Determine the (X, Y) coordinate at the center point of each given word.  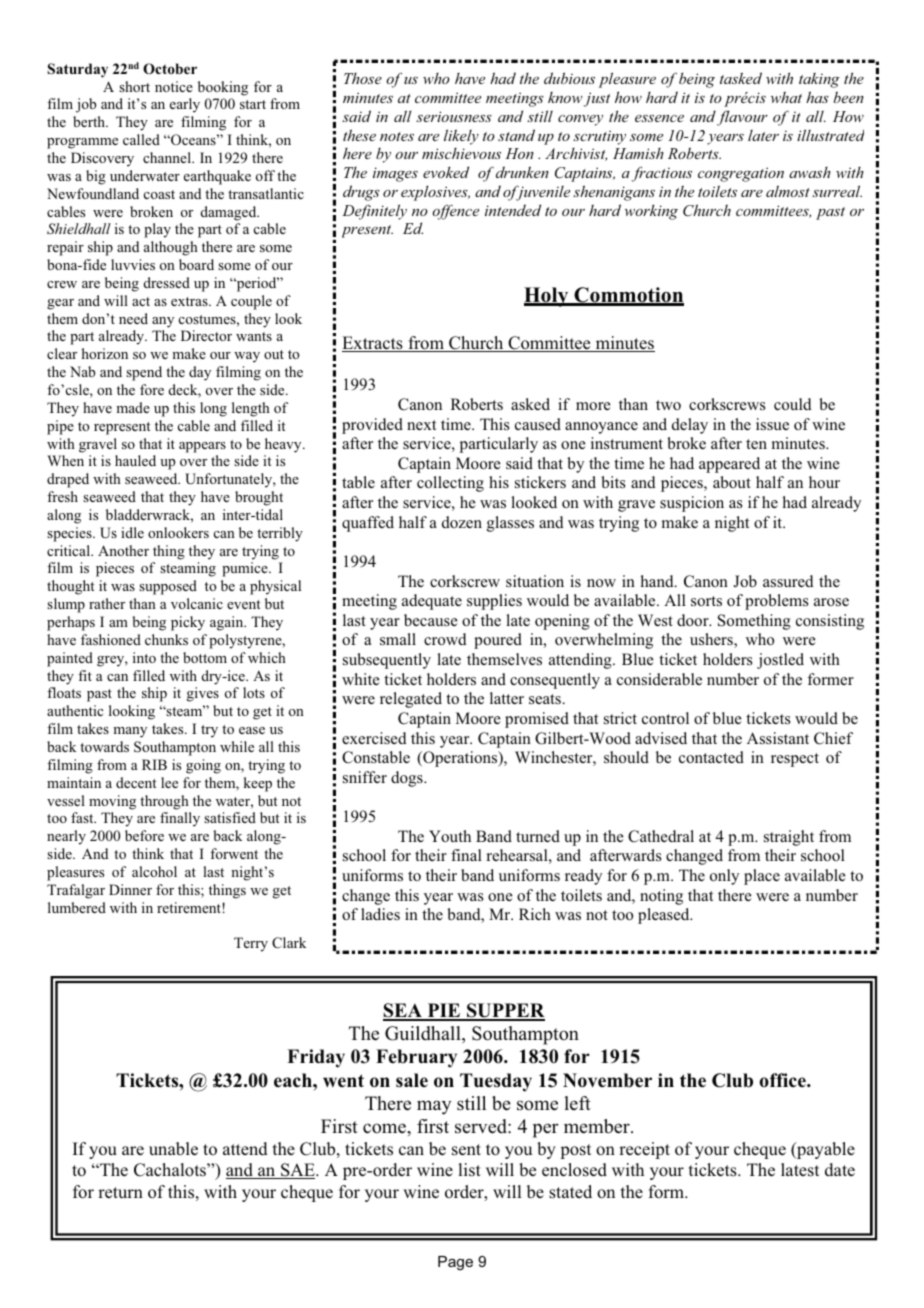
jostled (780, 661)
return (120, 1192)
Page (455, 1263)
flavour (742, 118)
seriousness (454, 116)
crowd (445, 639)
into (144, 657)
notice (174, 86)
